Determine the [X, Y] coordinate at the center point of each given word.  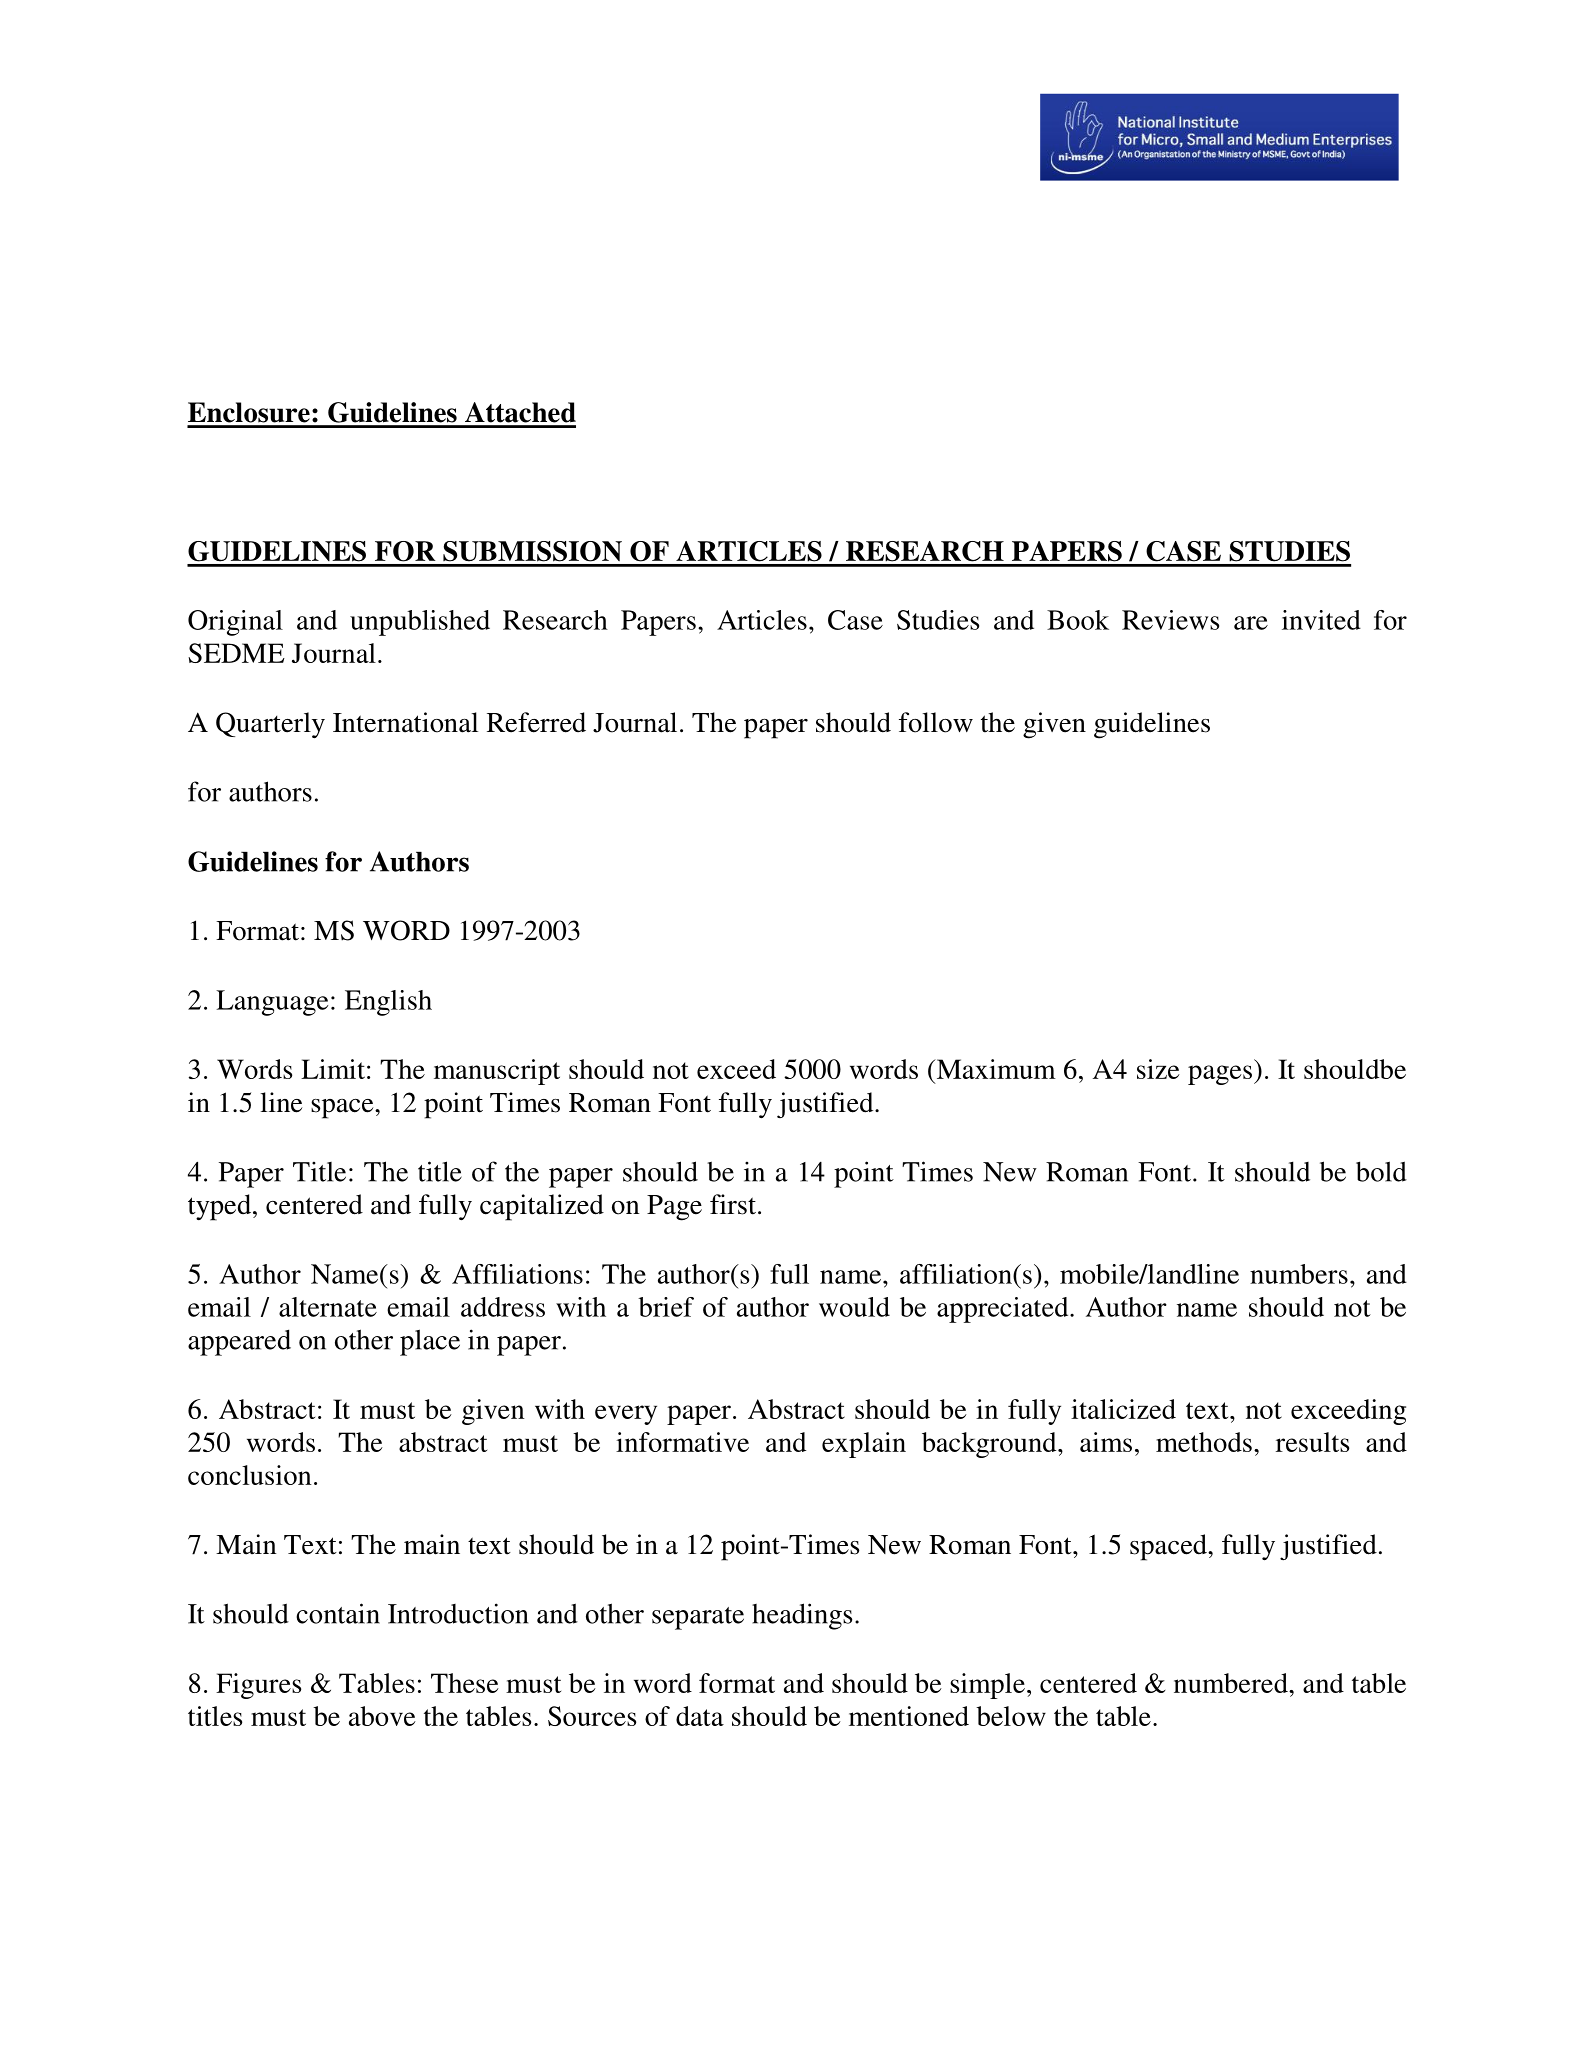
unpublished [420, 623]
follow [936, 722]
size [1158, 1069]
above [382, 1716]
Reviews [1170, 620]
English [388, 1003]
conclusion [250, 1475]
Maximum [995, 1069]
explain [864, 1445]
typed [219, 1207]
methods [1204, 1442]
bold [1381, 1171]
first [733, 1204]
